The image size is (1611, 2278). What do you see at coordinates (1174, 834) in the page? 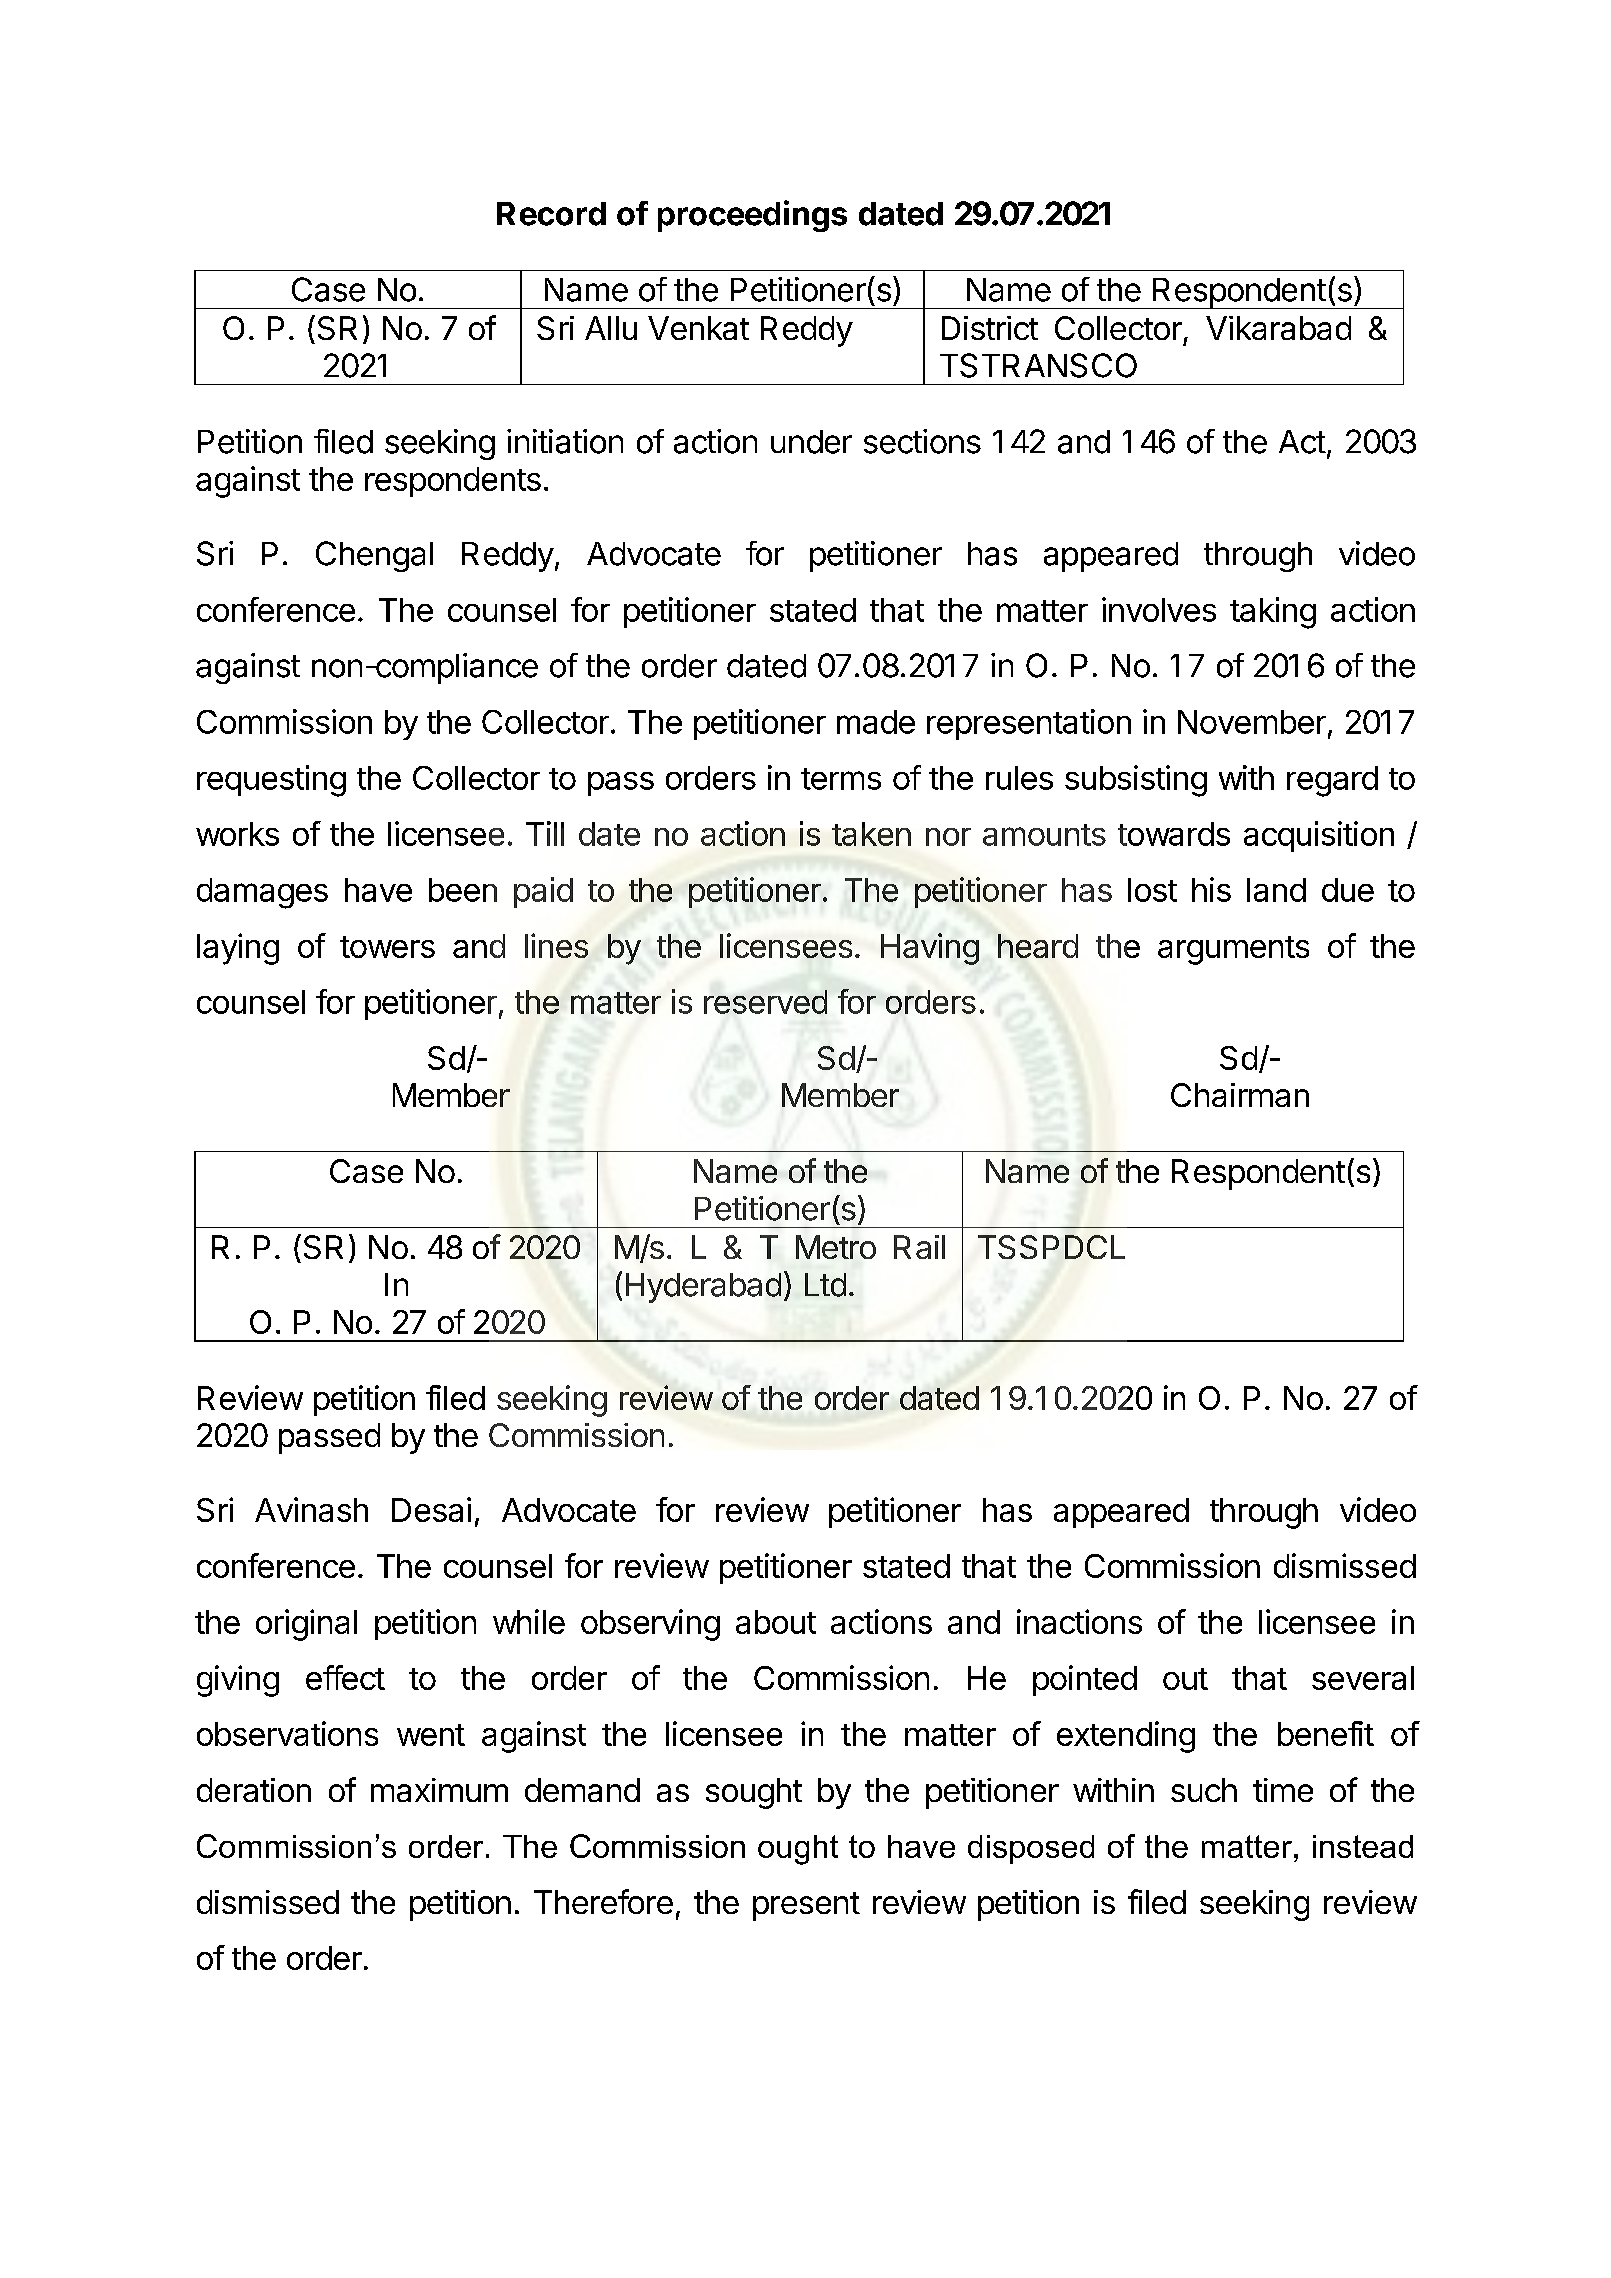
I see `towards` at bounding box center [1174, 834].
